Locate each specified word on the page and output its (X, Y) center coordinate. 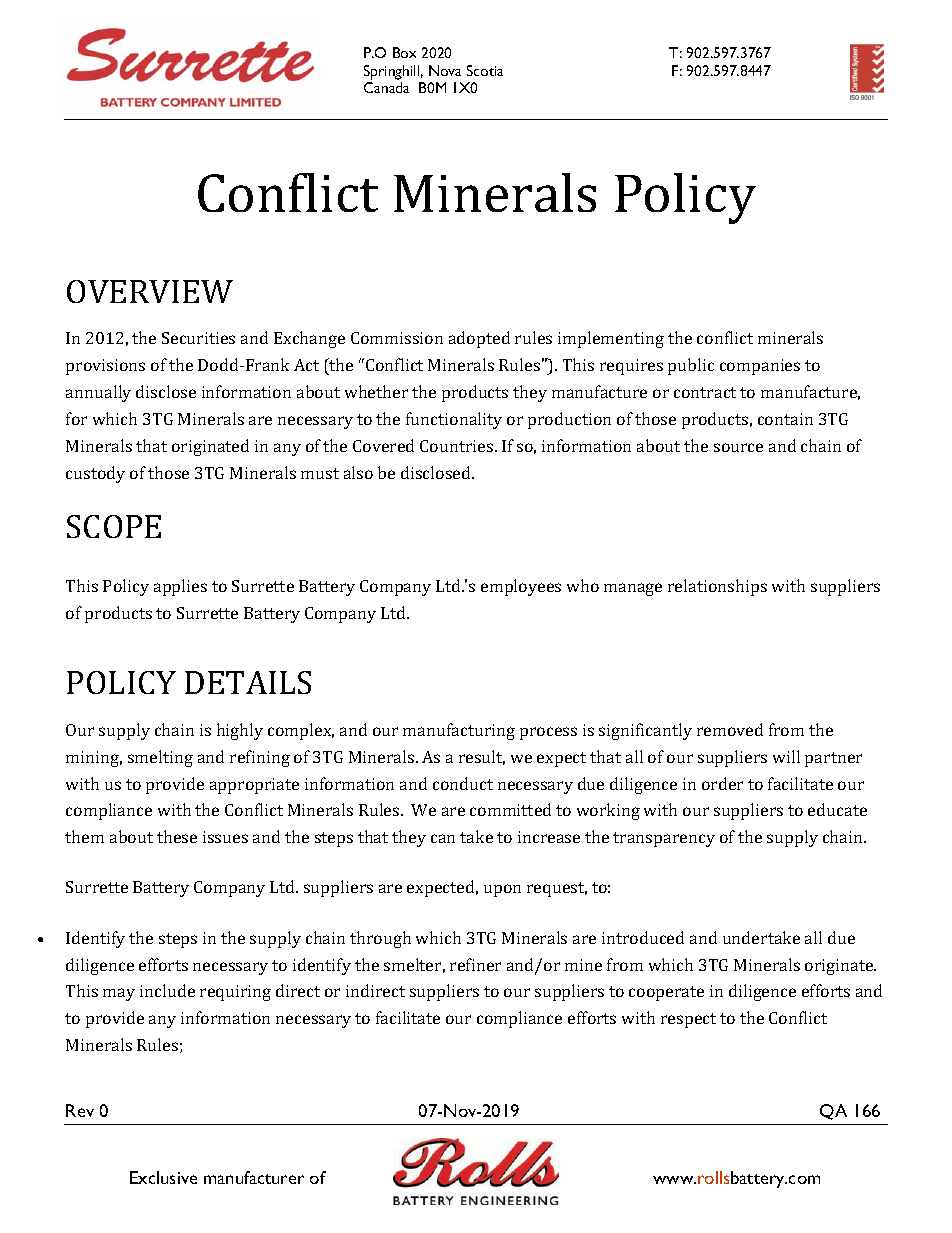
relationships (717, 587)
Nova (445, 70)
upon (502, 890)
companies (760, 367)
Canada (386, 87)
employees (521, 587)
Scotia (485, 70)
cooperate (666, 993)
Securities (198, 338)
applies (180, 587)
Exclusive (163, 1177)
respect (688, 1020)
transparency (664, 839)
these (177, 836)
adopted (479, 339)
